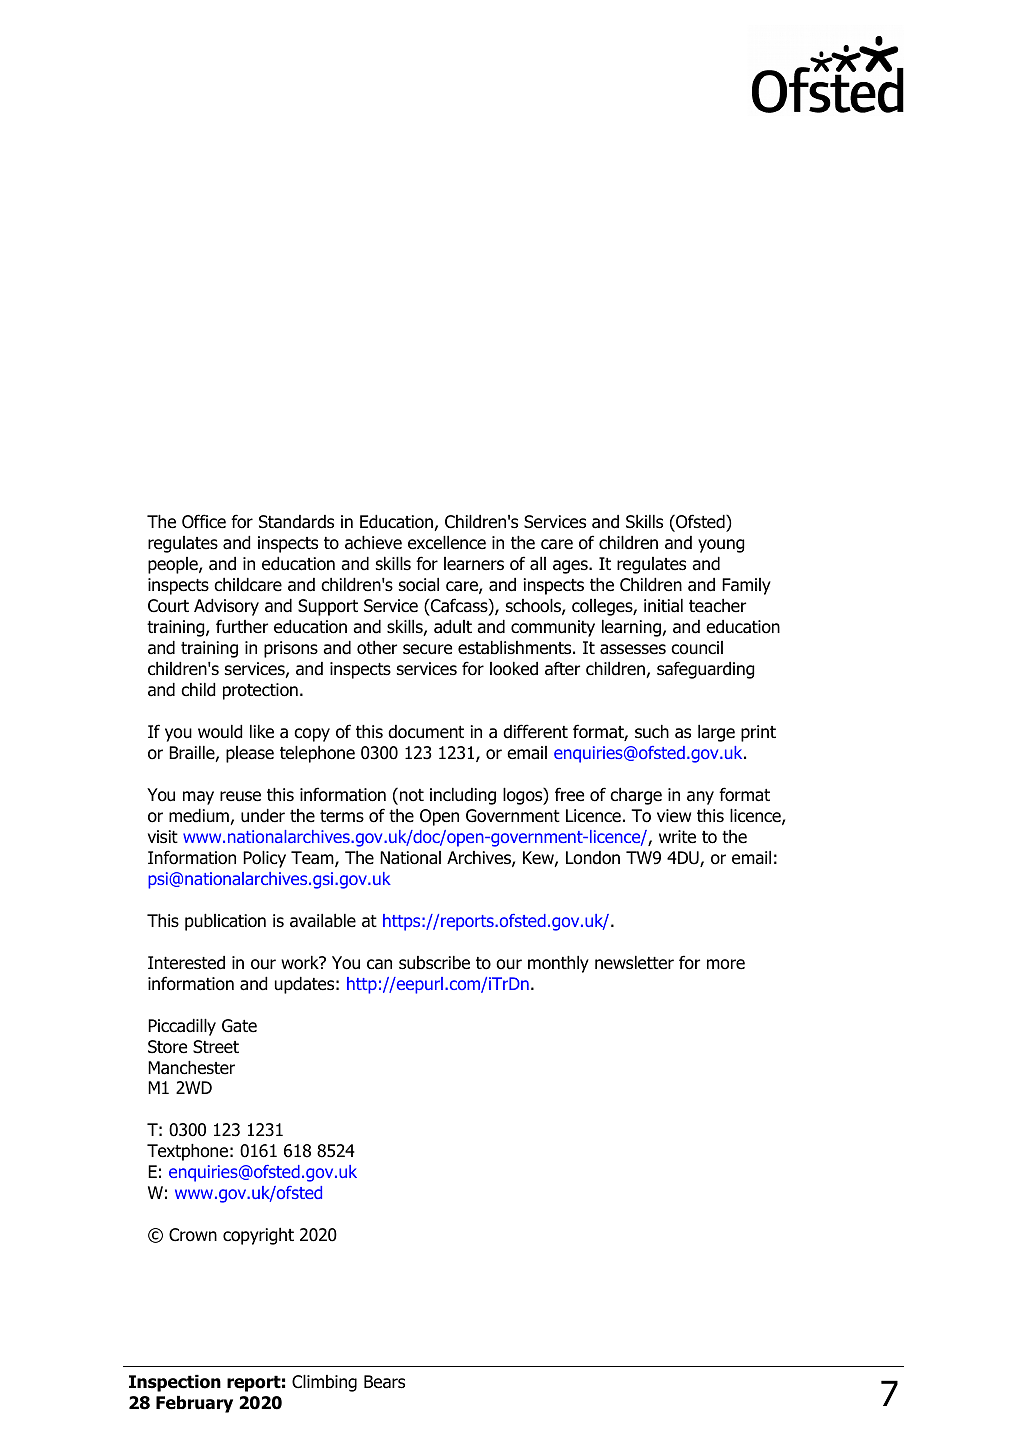 Image resolution: width=1027 pixels, height=1455 pixels. I want to click on Office, so click(204, 521).
